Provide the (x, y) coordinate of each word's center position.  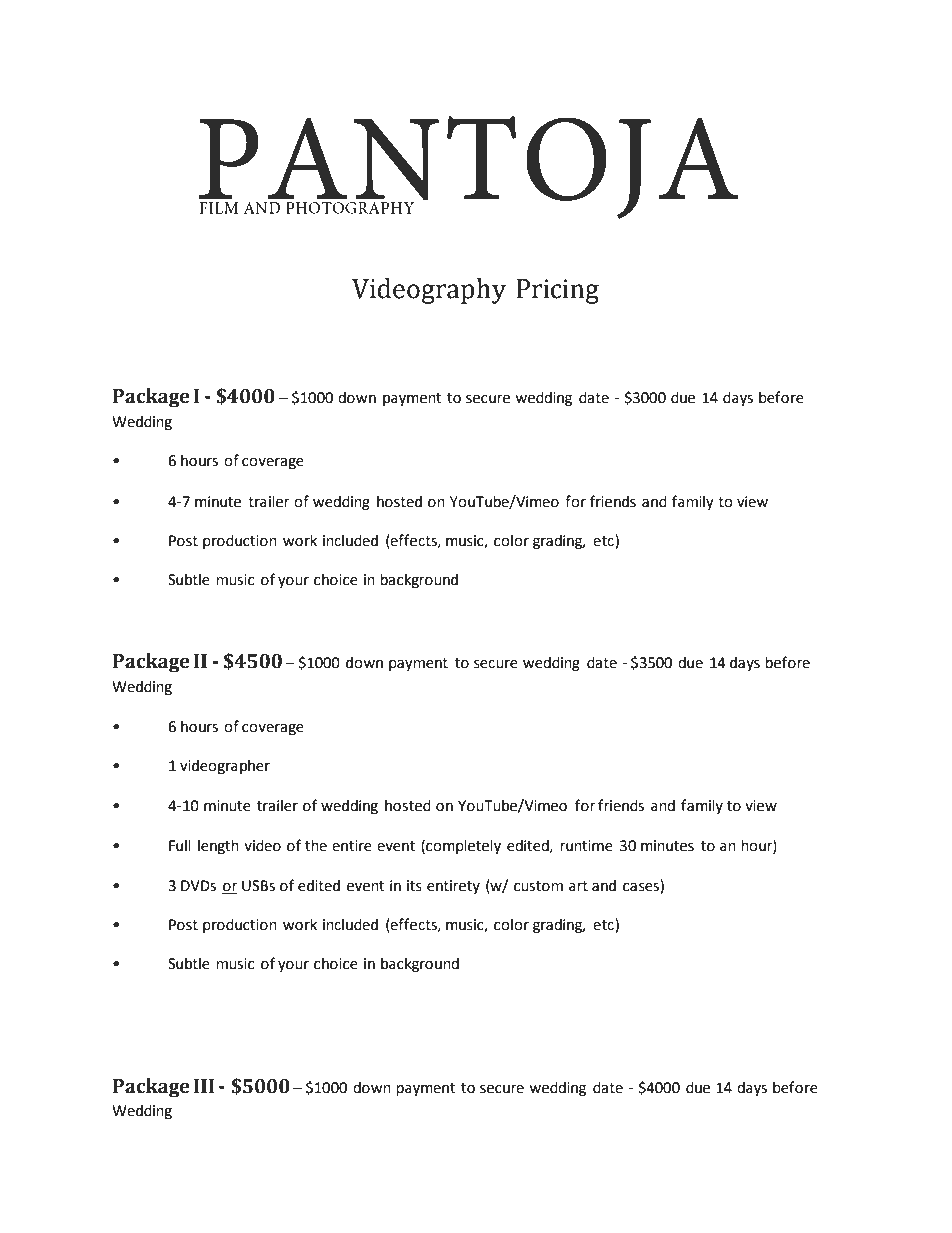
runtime (586, 846)
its (414, 886)
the (316, 845)
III (204, 1086)
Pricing (557, 291)
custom (538, 886)
